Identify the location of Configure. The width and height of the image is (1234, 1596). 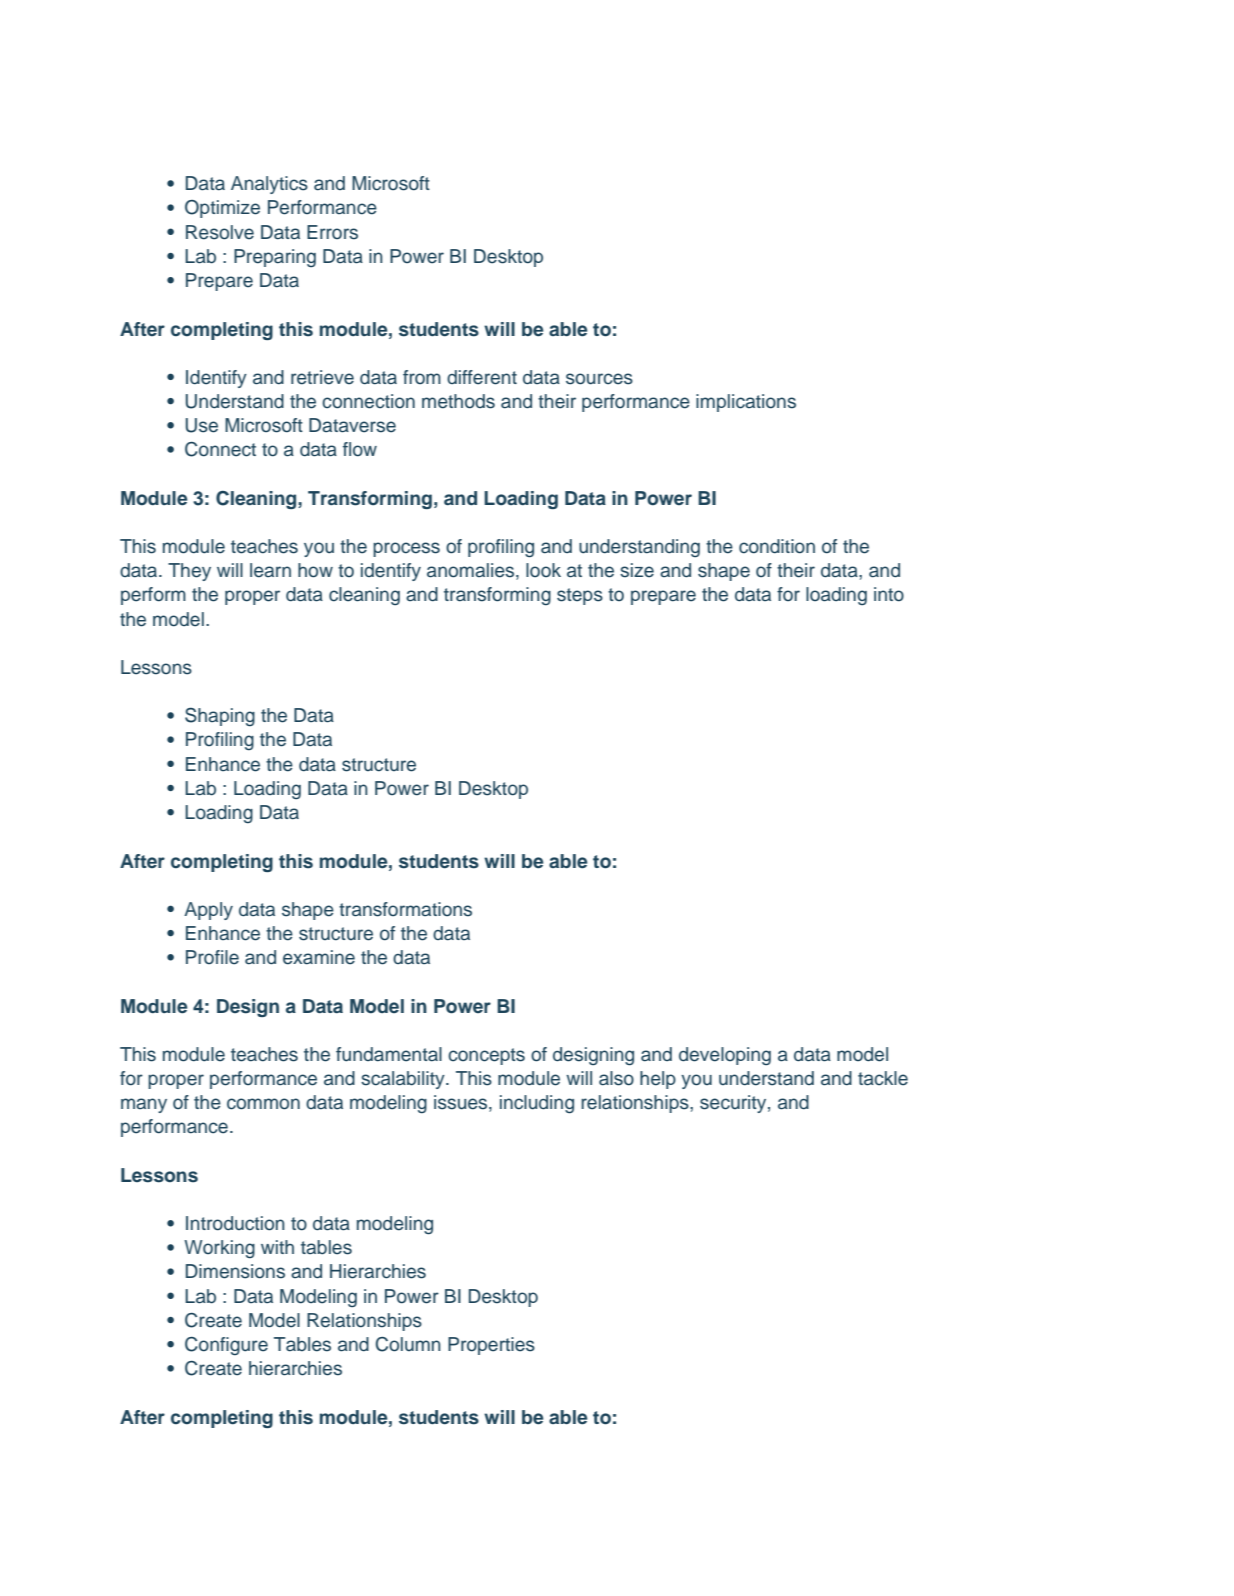
(226, 1346).
